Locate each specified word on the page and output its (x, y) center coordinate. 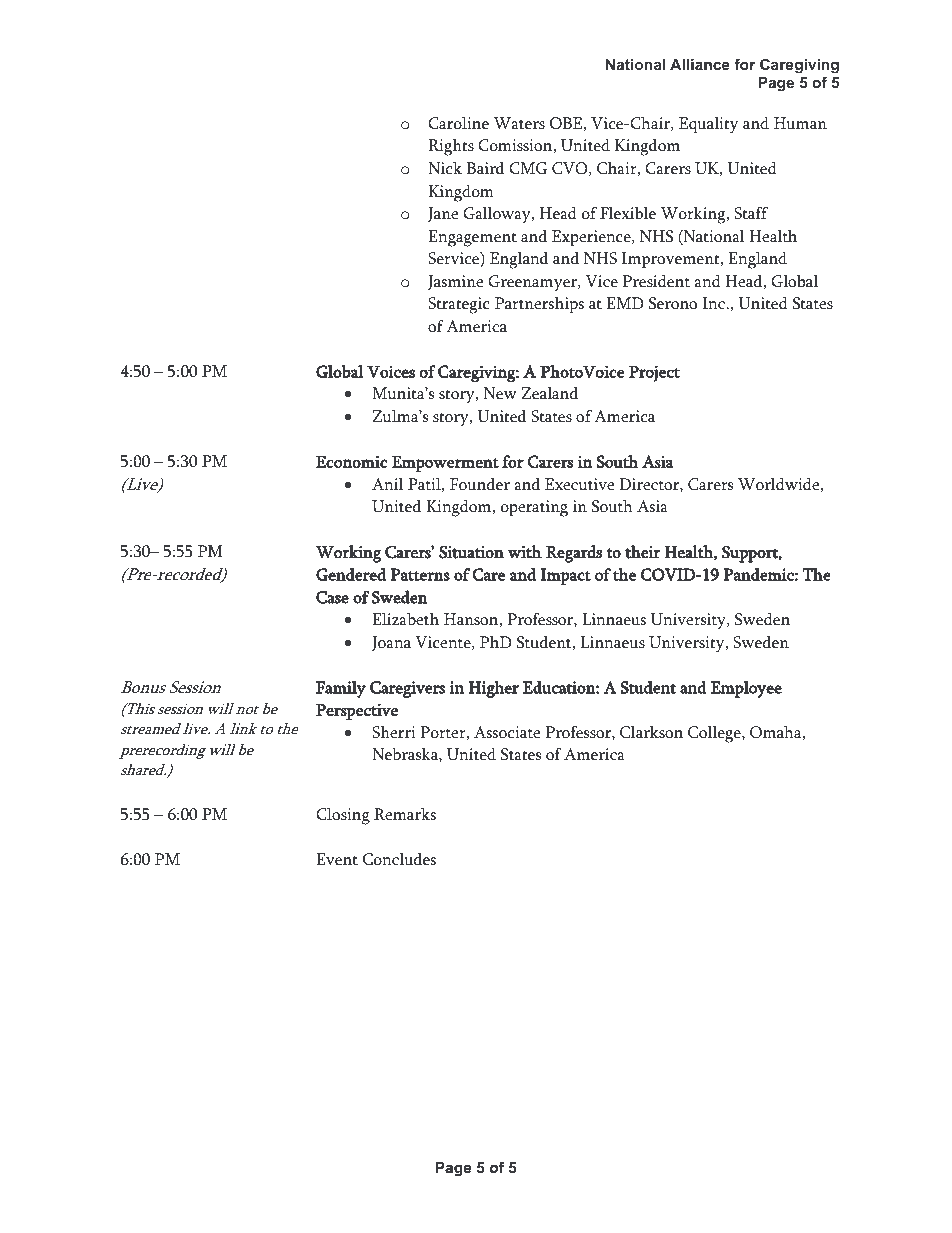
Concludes (399, 859)
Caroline (458, 123)
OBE (566, 123)
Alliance (700, 64)
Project (654, 373)
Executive (579, 484)
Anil (387, 484)
